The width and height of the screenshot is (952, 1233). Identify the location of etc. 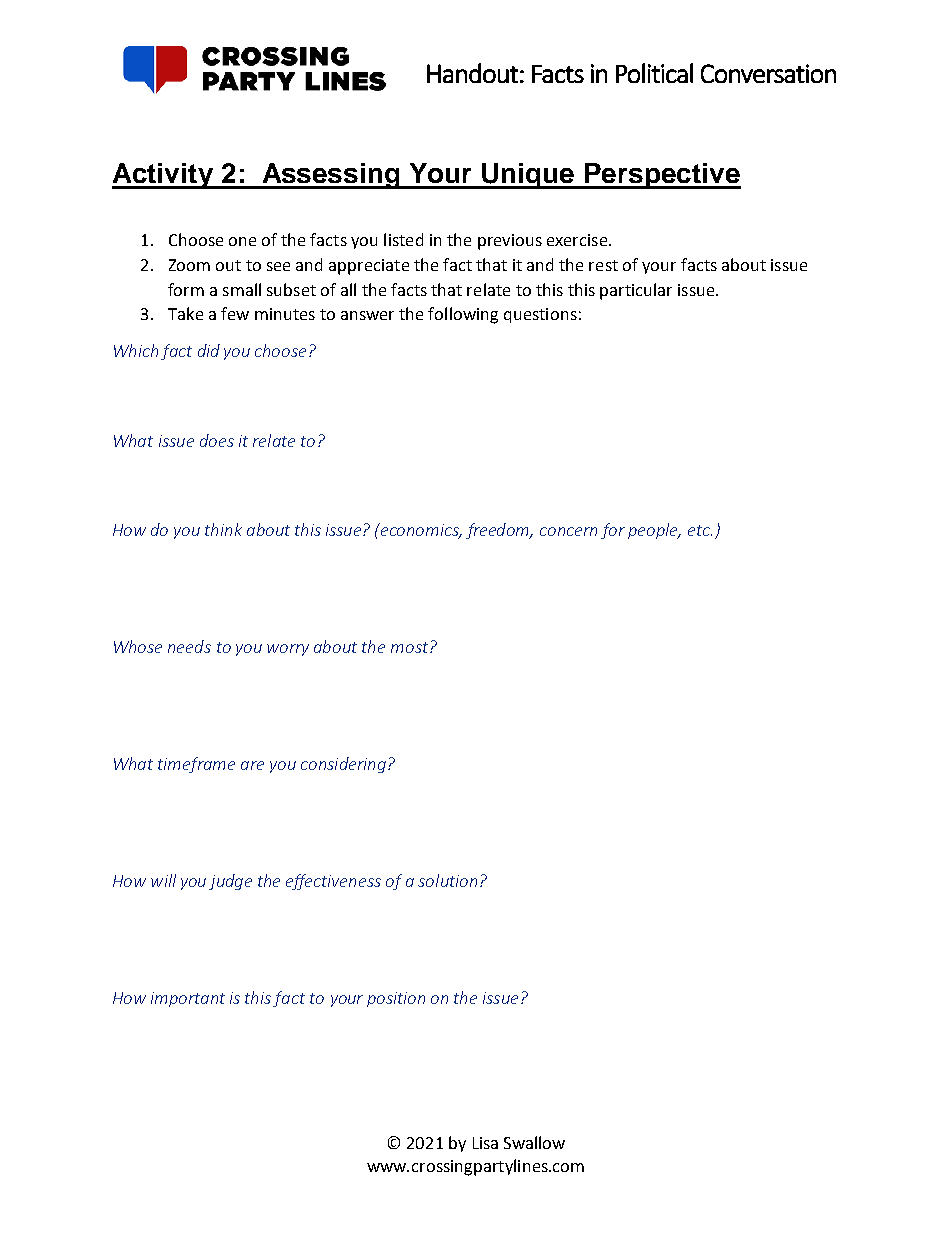
(700, 530).
